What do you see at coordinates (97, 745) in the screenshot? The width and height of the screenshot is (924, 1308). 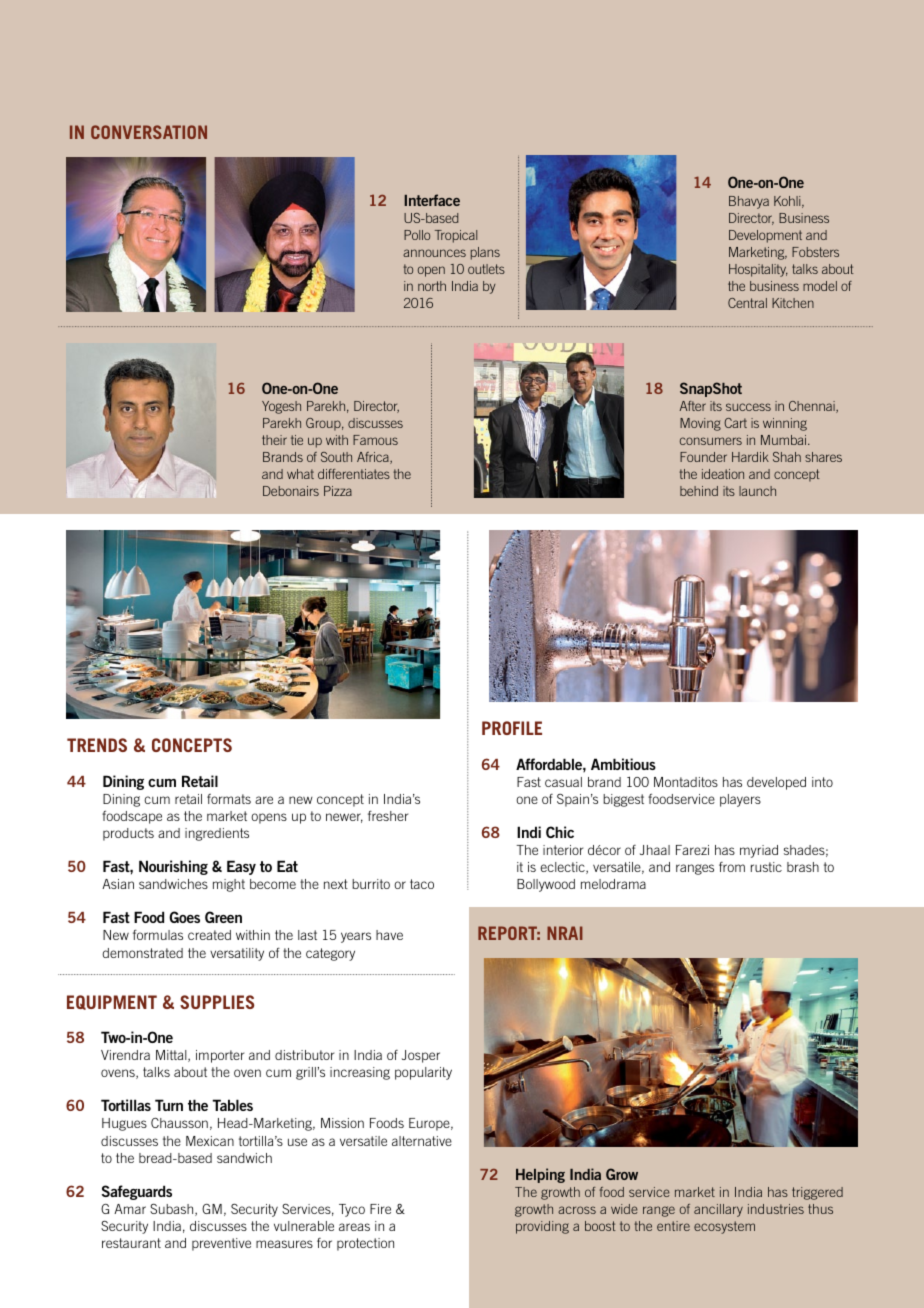 I see `TRENDS` at bounding box center [97, 745].
